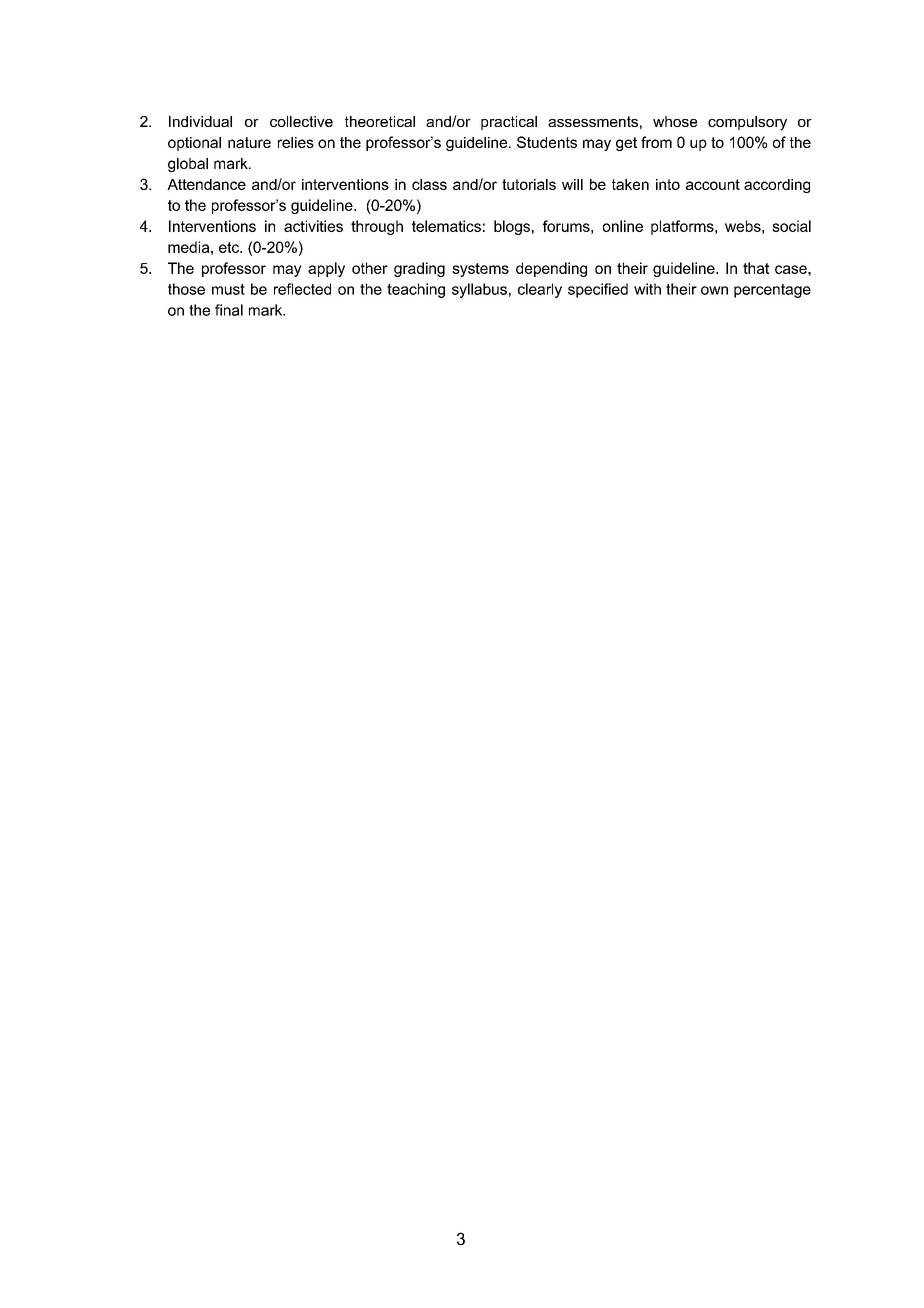  Describe the element at coordinates (509, 123) in the screenshot. I see `practical` at that location.
